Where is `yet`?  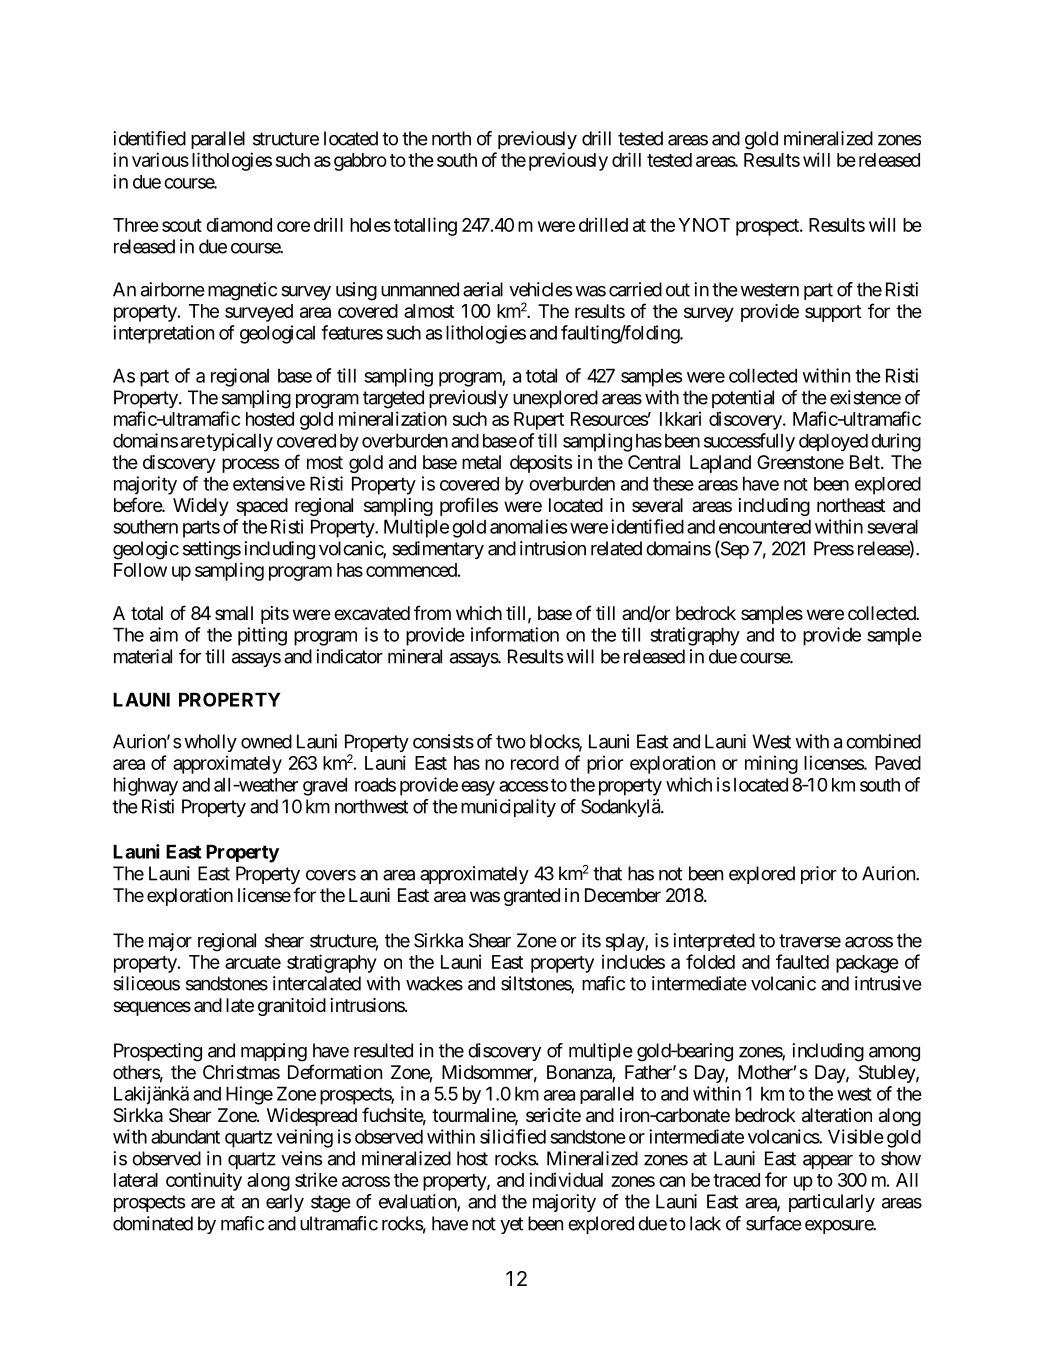 yet is located at coordinates (511, 1225).
